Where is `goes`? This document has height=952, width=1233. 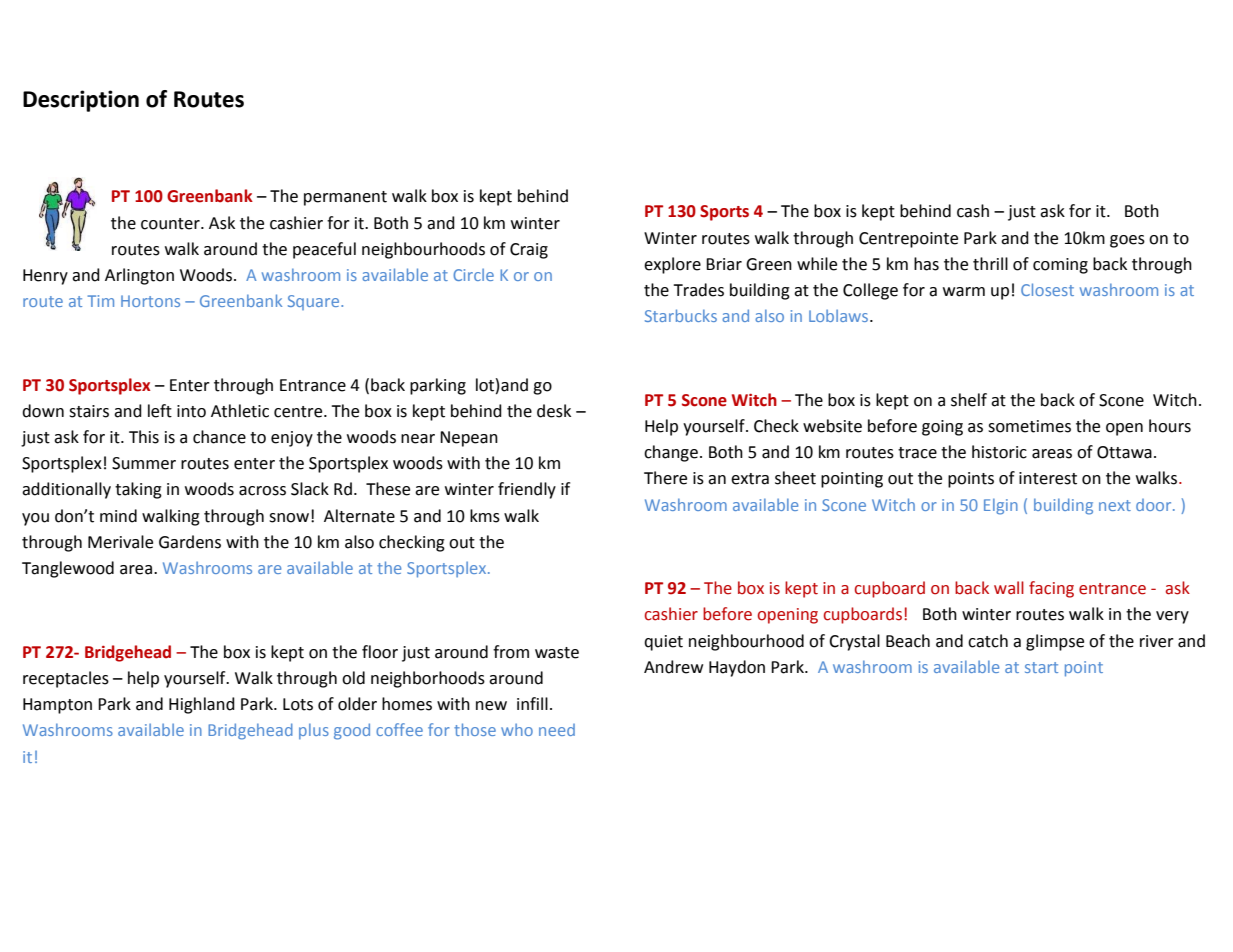 goes is located at coordinates (1127, 241).
